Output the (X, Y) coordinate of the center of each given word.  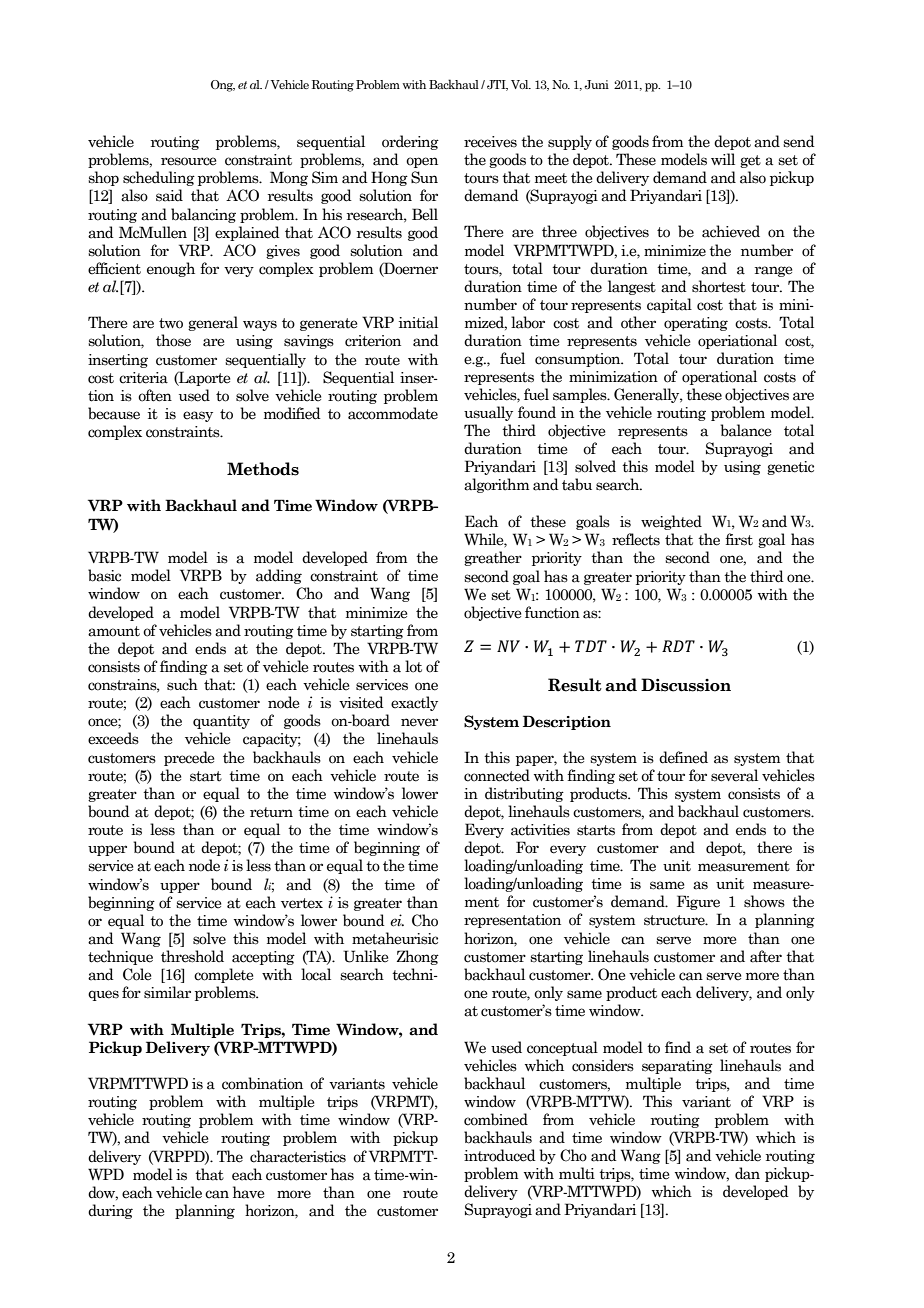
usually (488, 413)
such (182, 684)
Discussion (686, 685)
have (249, 1192)
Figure (698, 902)
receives (490, 142)
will (723, 159)
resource (189, 161)
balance (746, 430)
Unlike (366, 956)
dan (747, 1173)
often (155, 395)
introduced (500, 1155)
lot (413, 666)
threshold (192, 956)
